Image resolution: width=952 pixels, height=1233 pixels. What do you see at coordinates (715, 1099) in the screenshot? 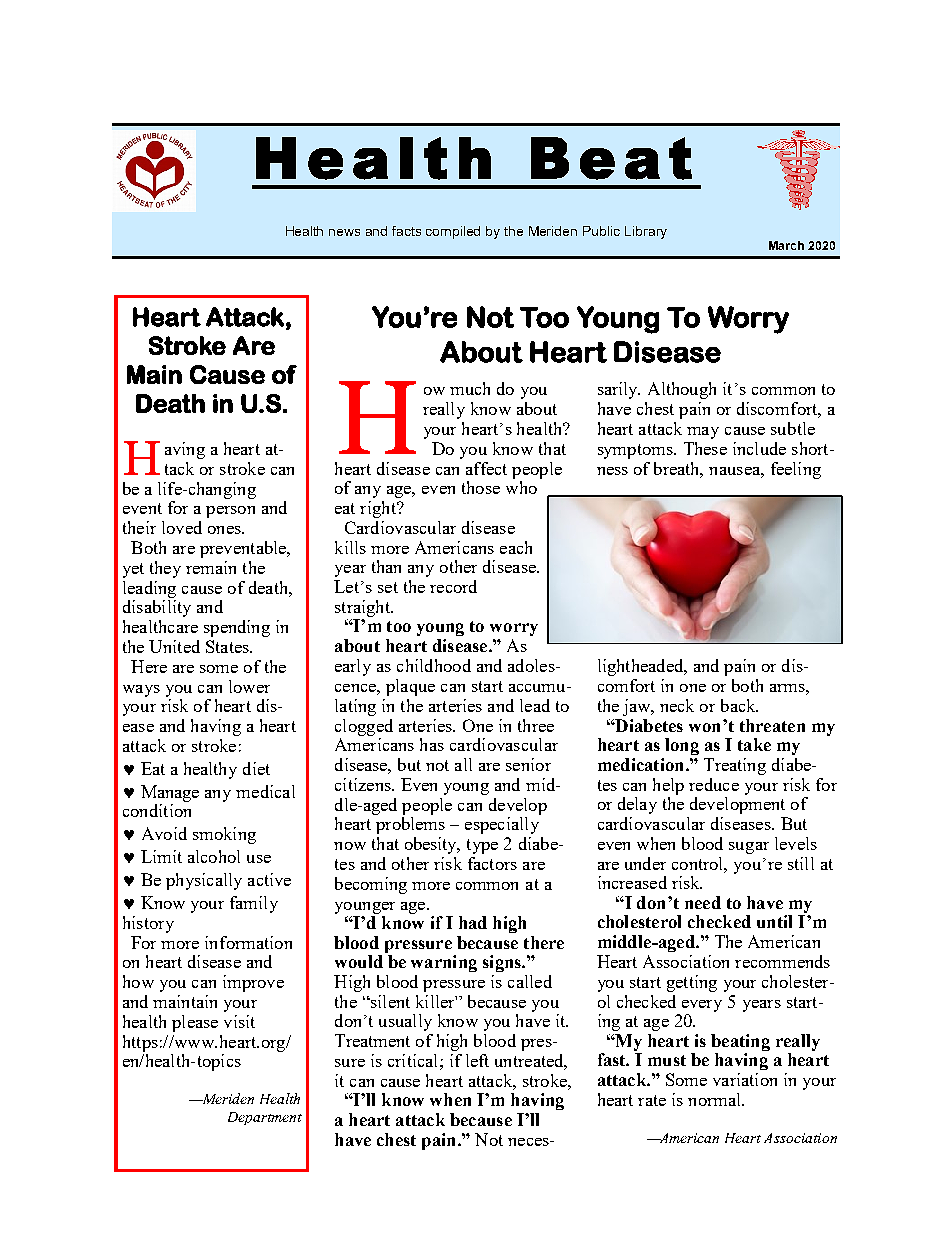
I see `normal` at bounding box center [715, 1099].
